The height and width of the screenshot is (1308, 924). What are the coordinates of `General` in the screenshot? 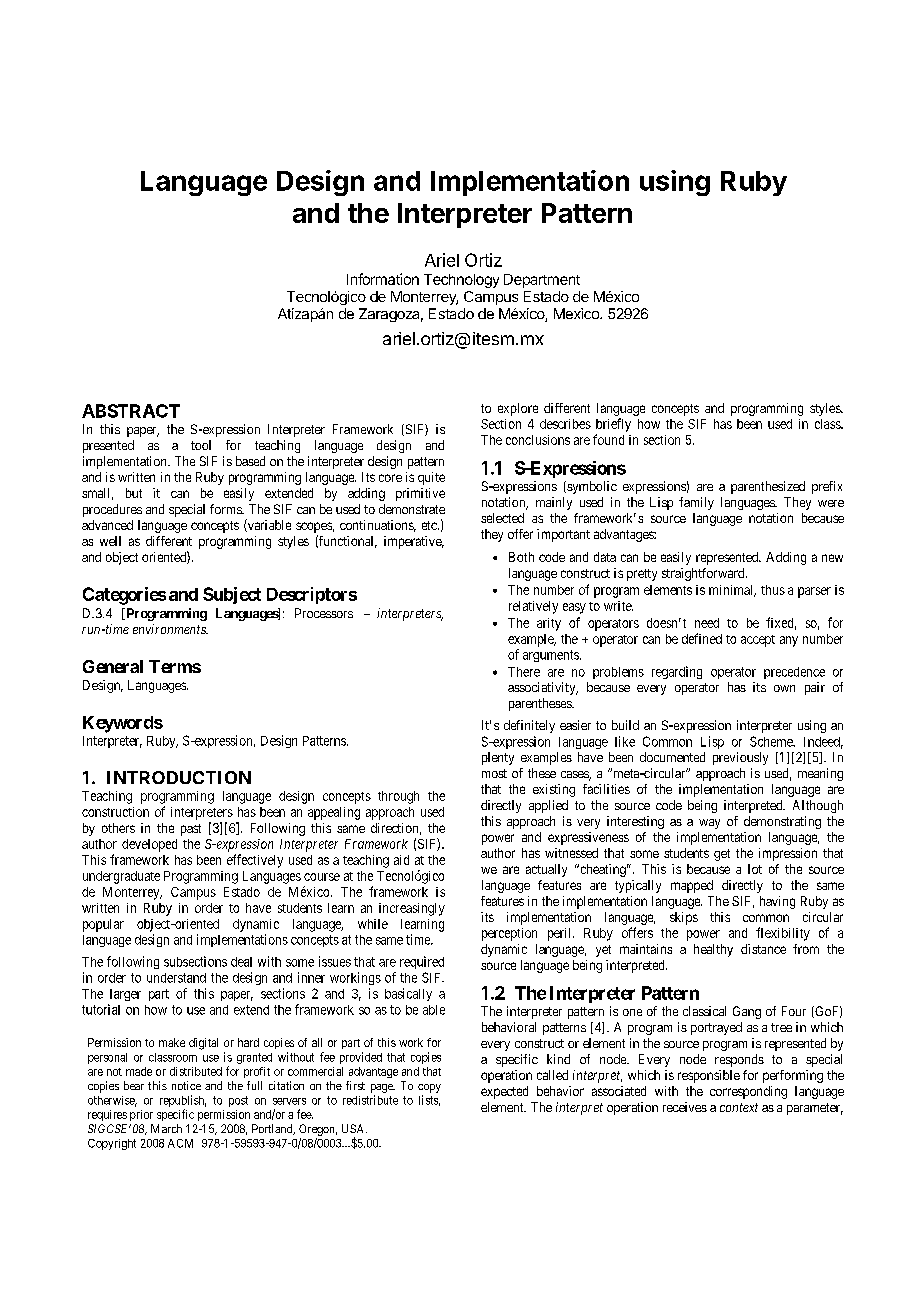 It's located at (113, 666).
